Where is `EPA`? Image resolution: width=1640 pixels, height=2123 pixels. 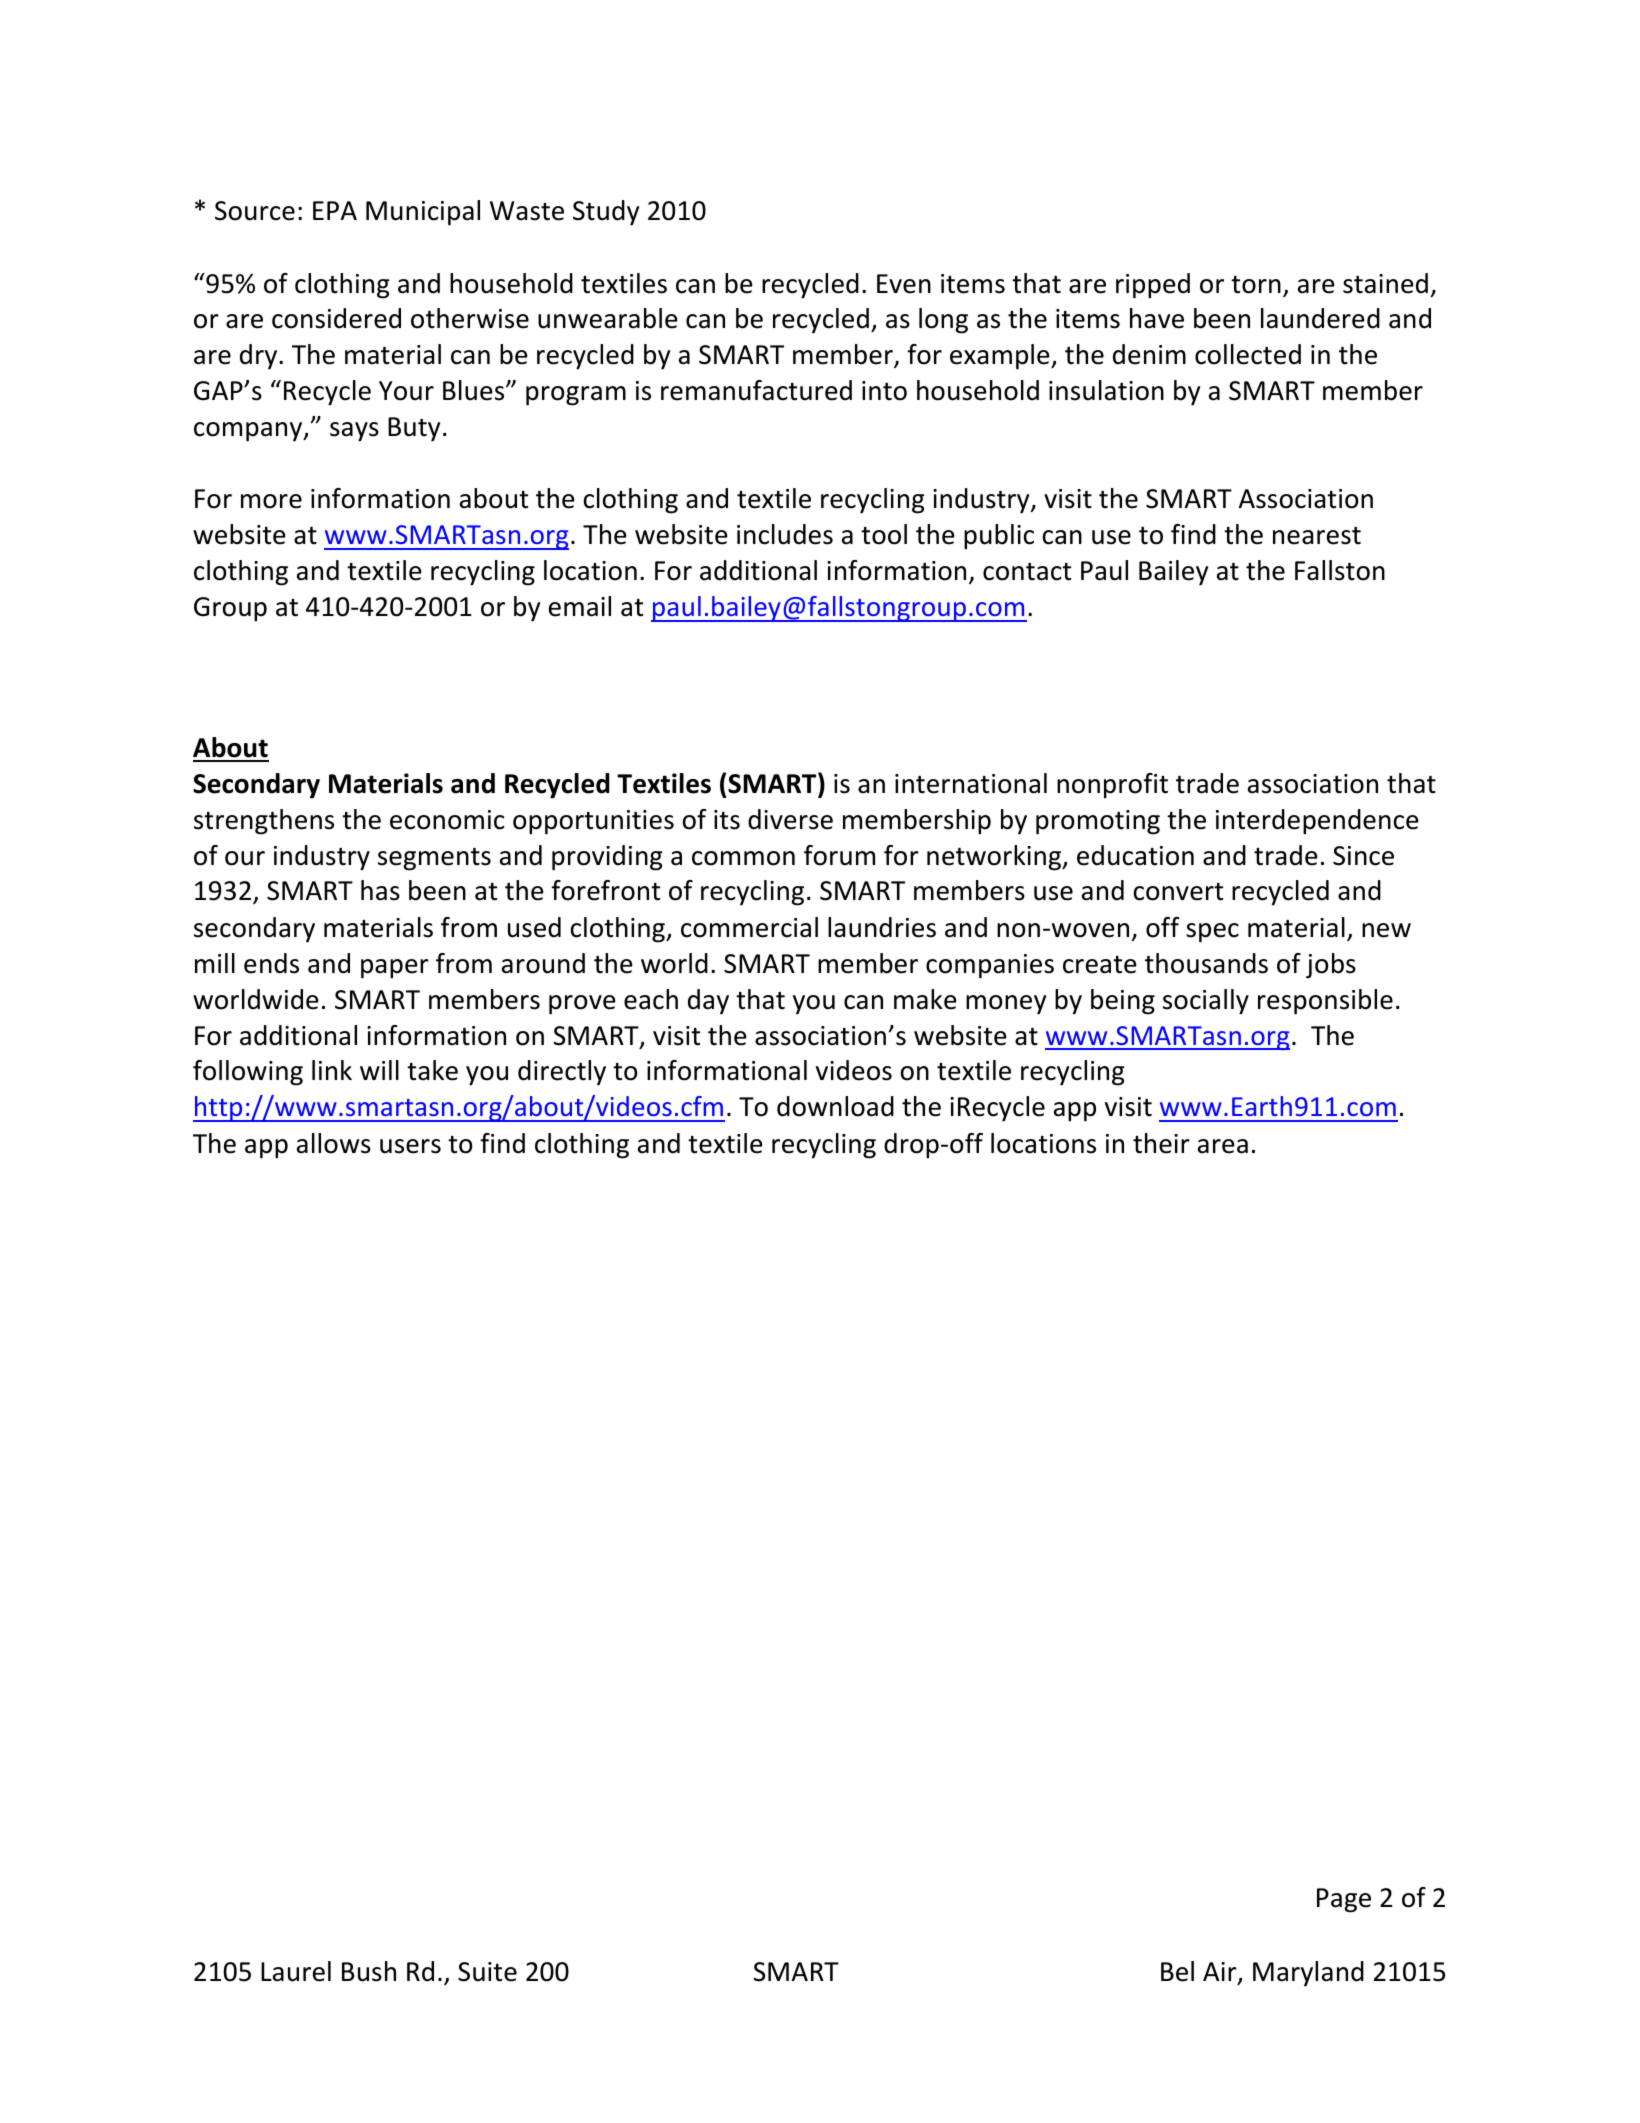 EPA is located at coordinates (335, 210).
